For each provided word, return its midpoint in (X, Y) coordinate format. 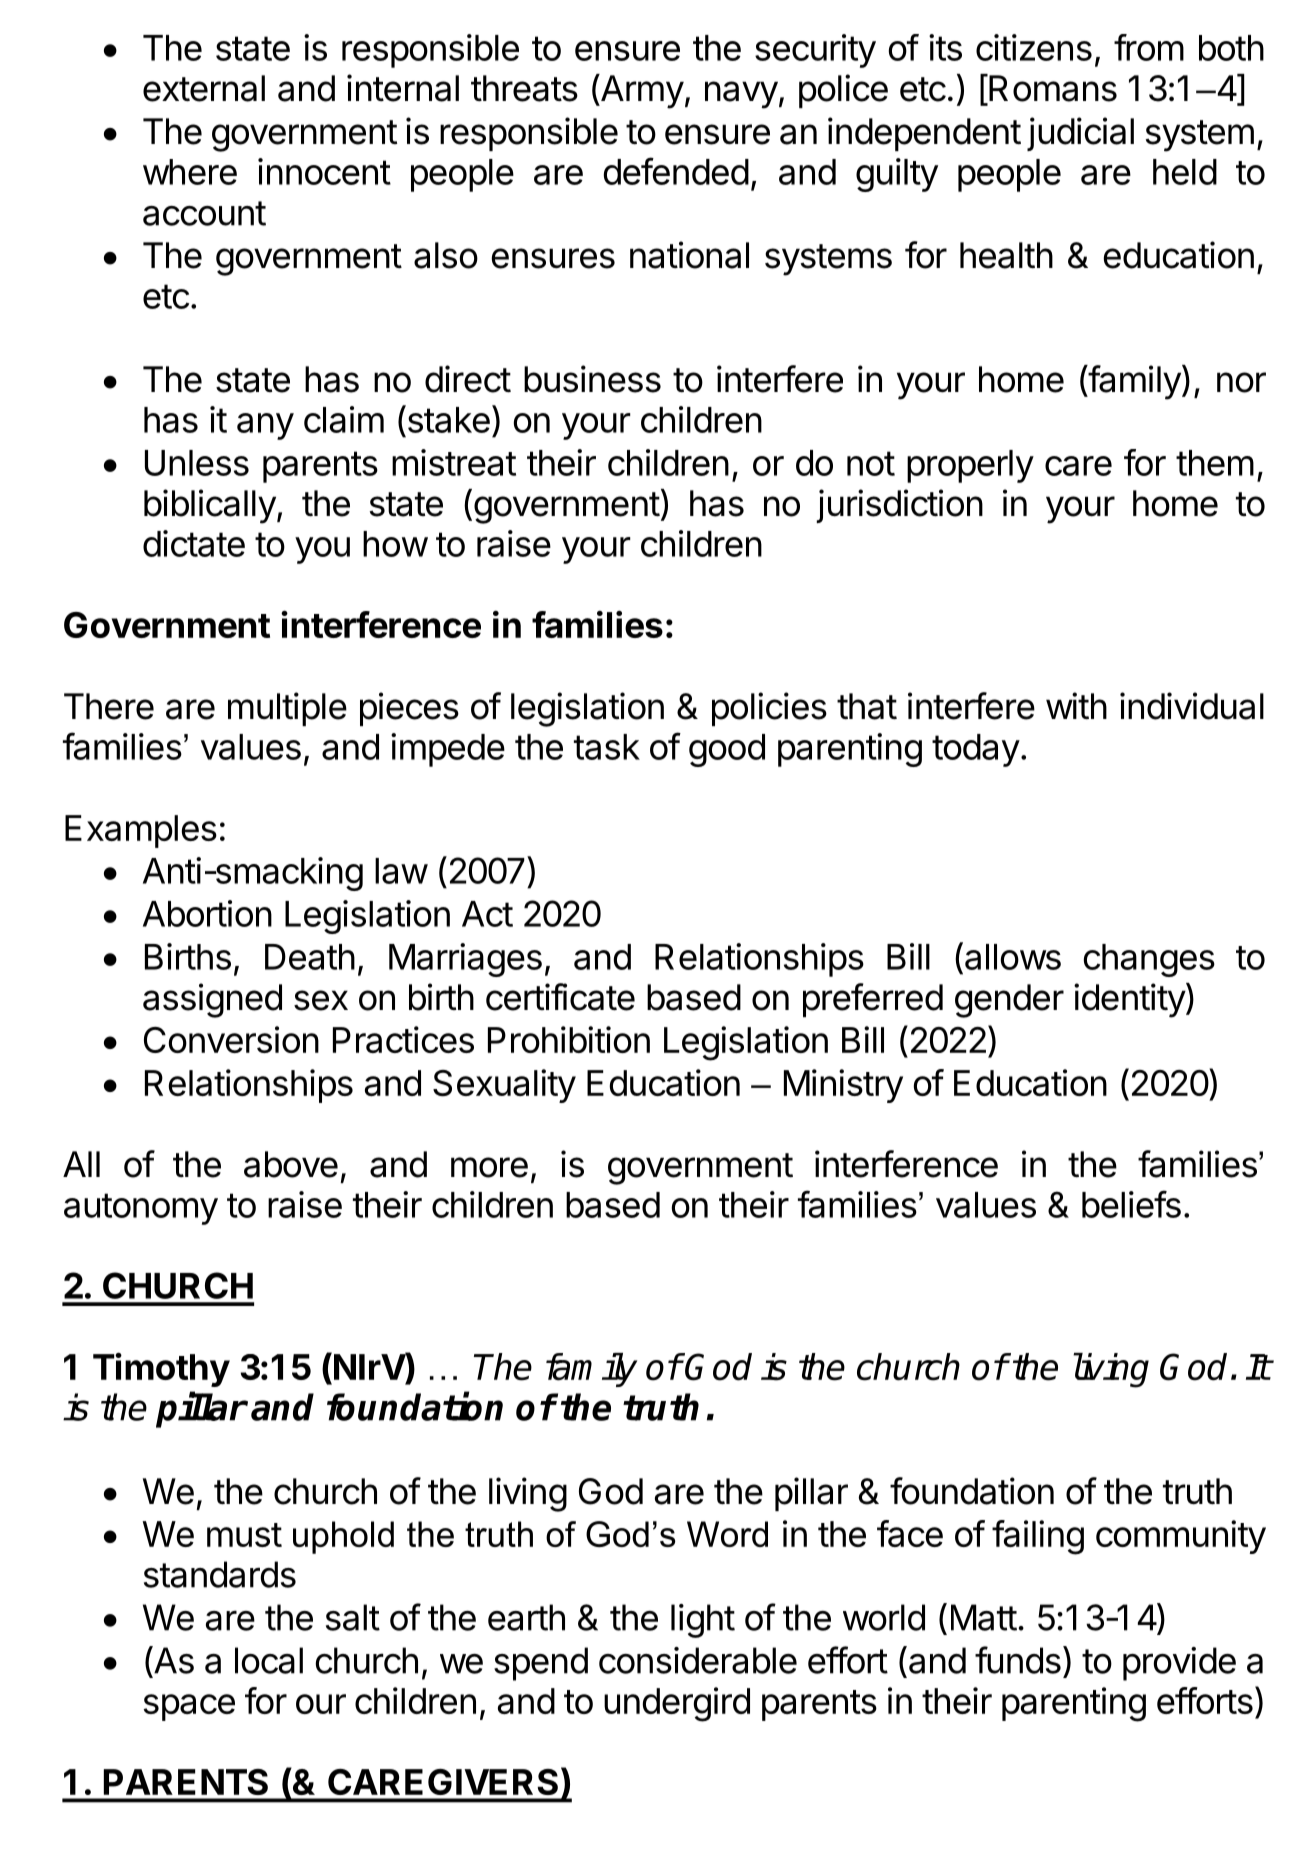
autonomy (141, 1209)
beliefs (1131, 1204)
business (592, 379)
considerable (698, 1660)
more (489, 1167)
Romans (1052, 89)
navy (741, 95)
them (1215, 463)
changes (1149, 960)
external (204, 88)
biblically (210, 506)
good (727, 750)
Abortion (207, 913)
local (269, 1660)
